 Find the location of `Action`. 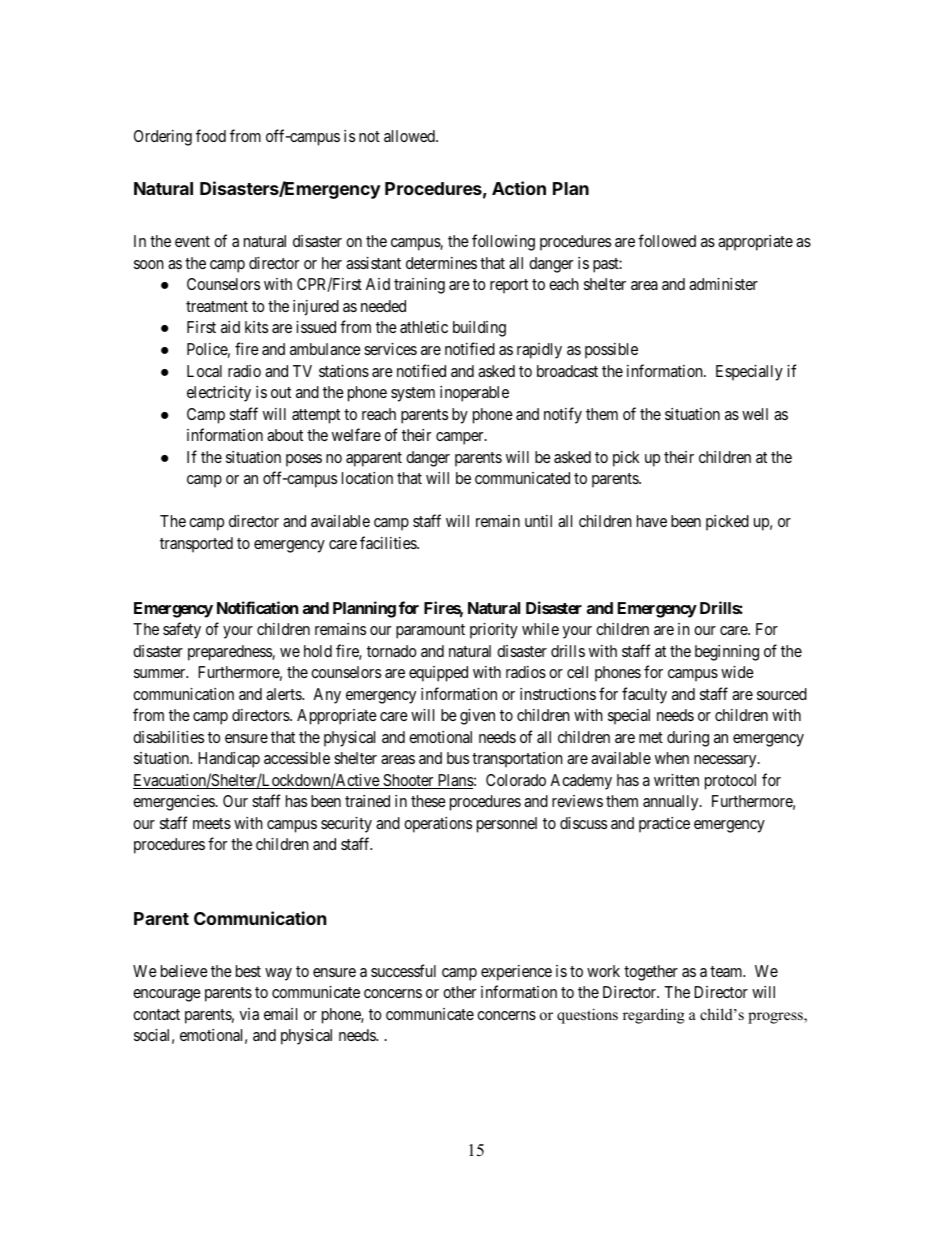

Action is located at coordinates (519, 188).
